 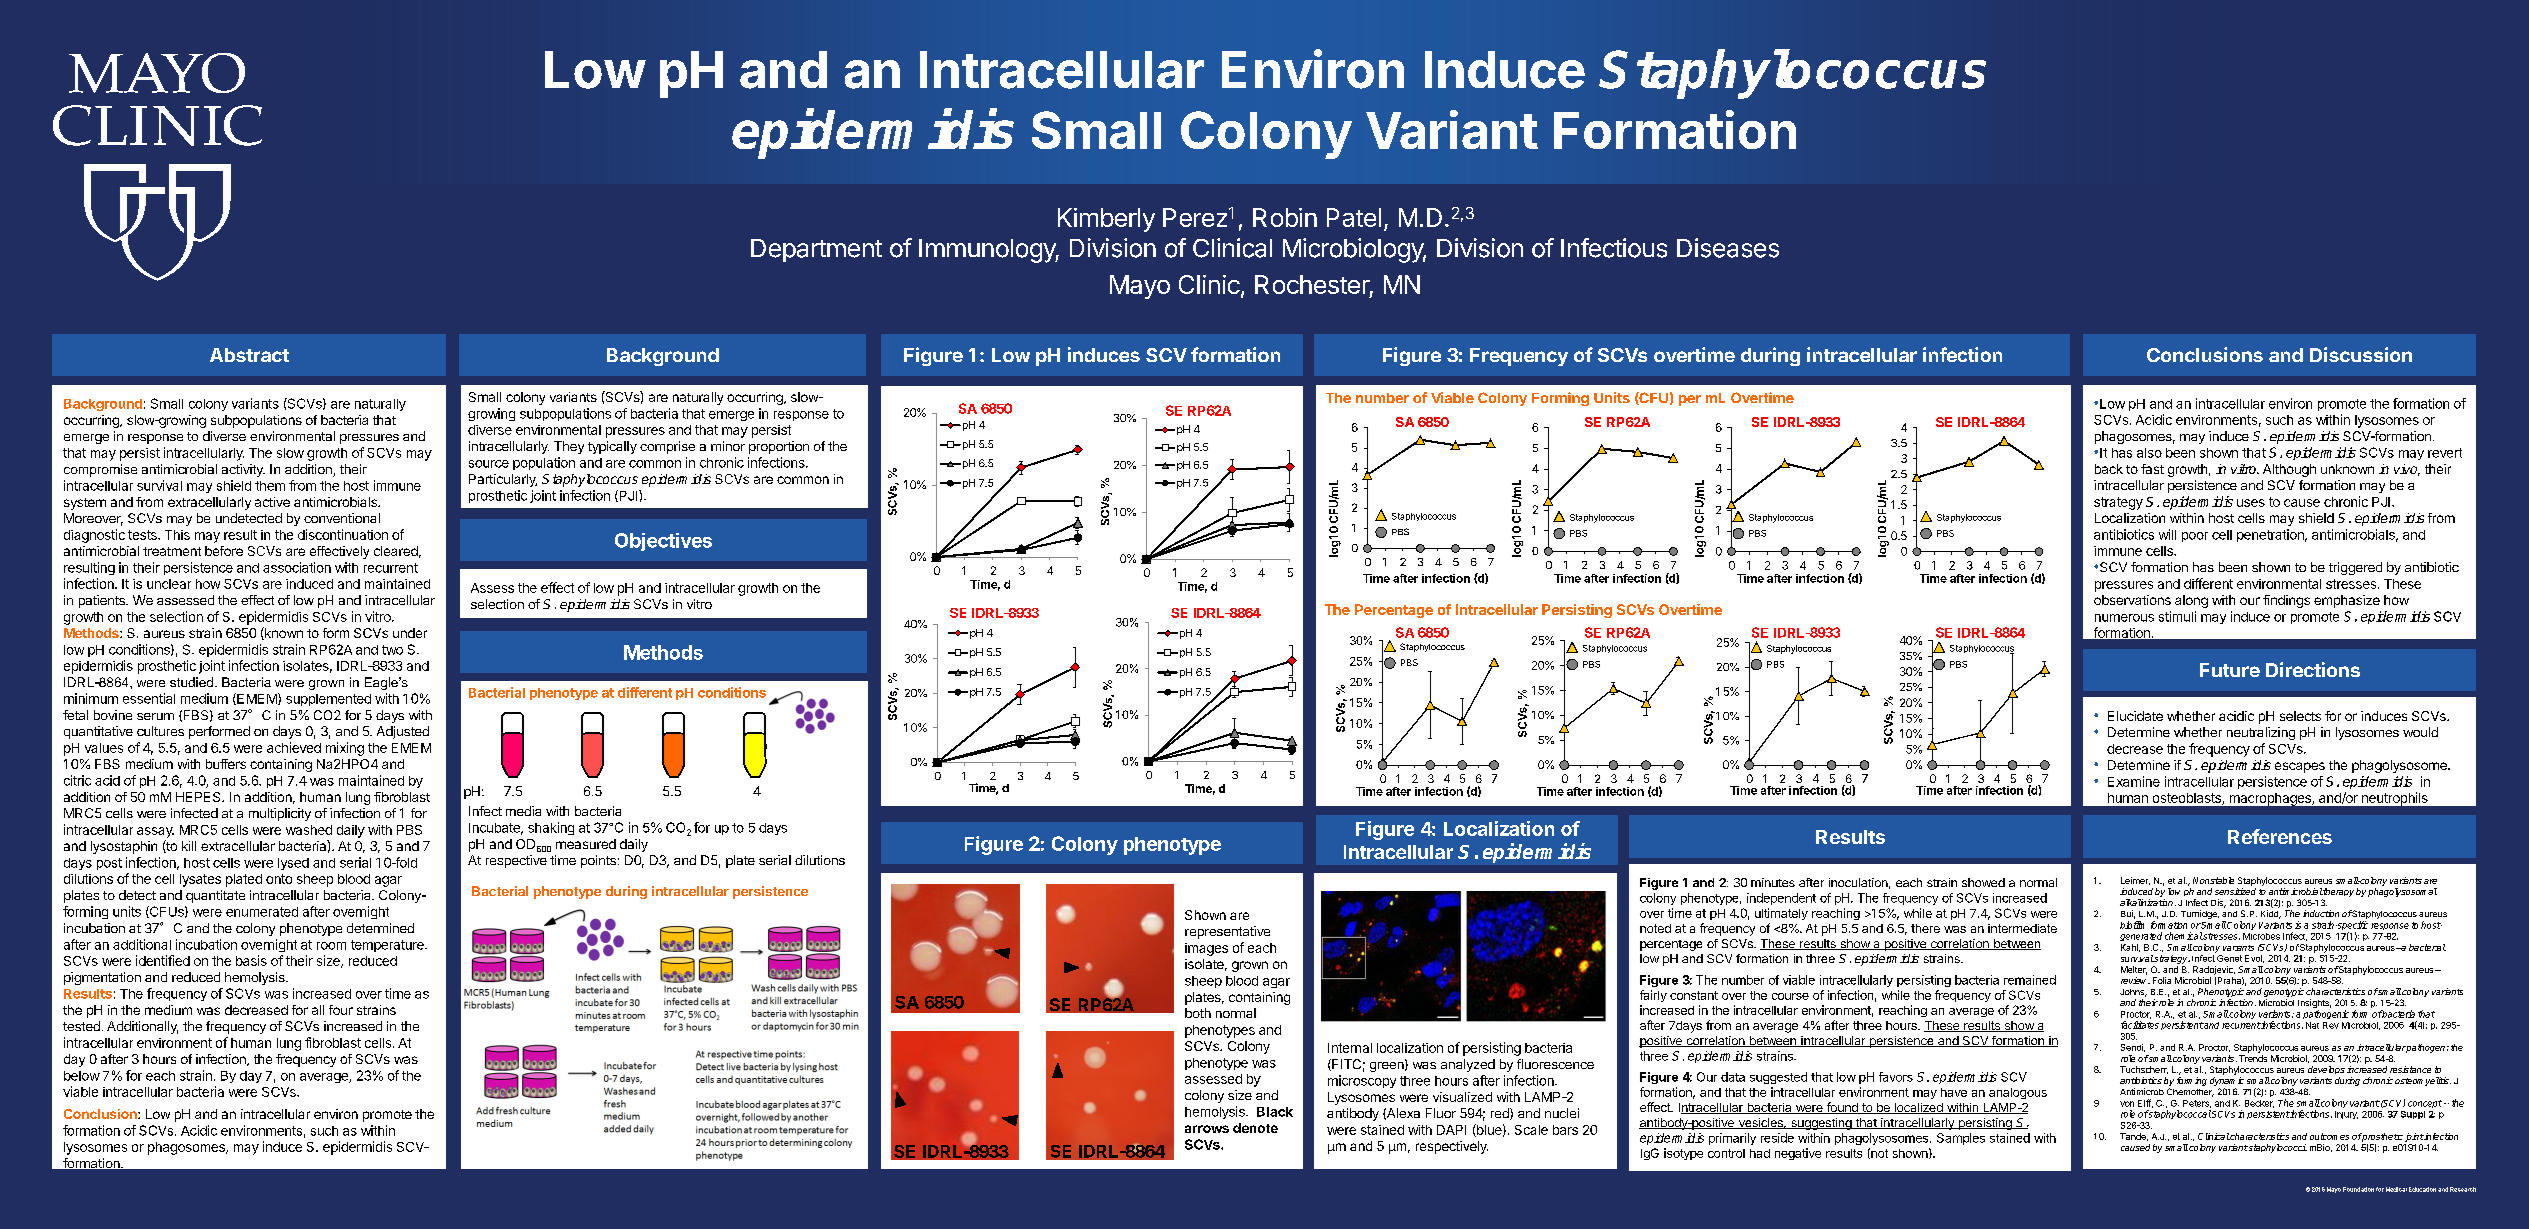 I want to click on Diseases, so click(x=1728, y=248).
